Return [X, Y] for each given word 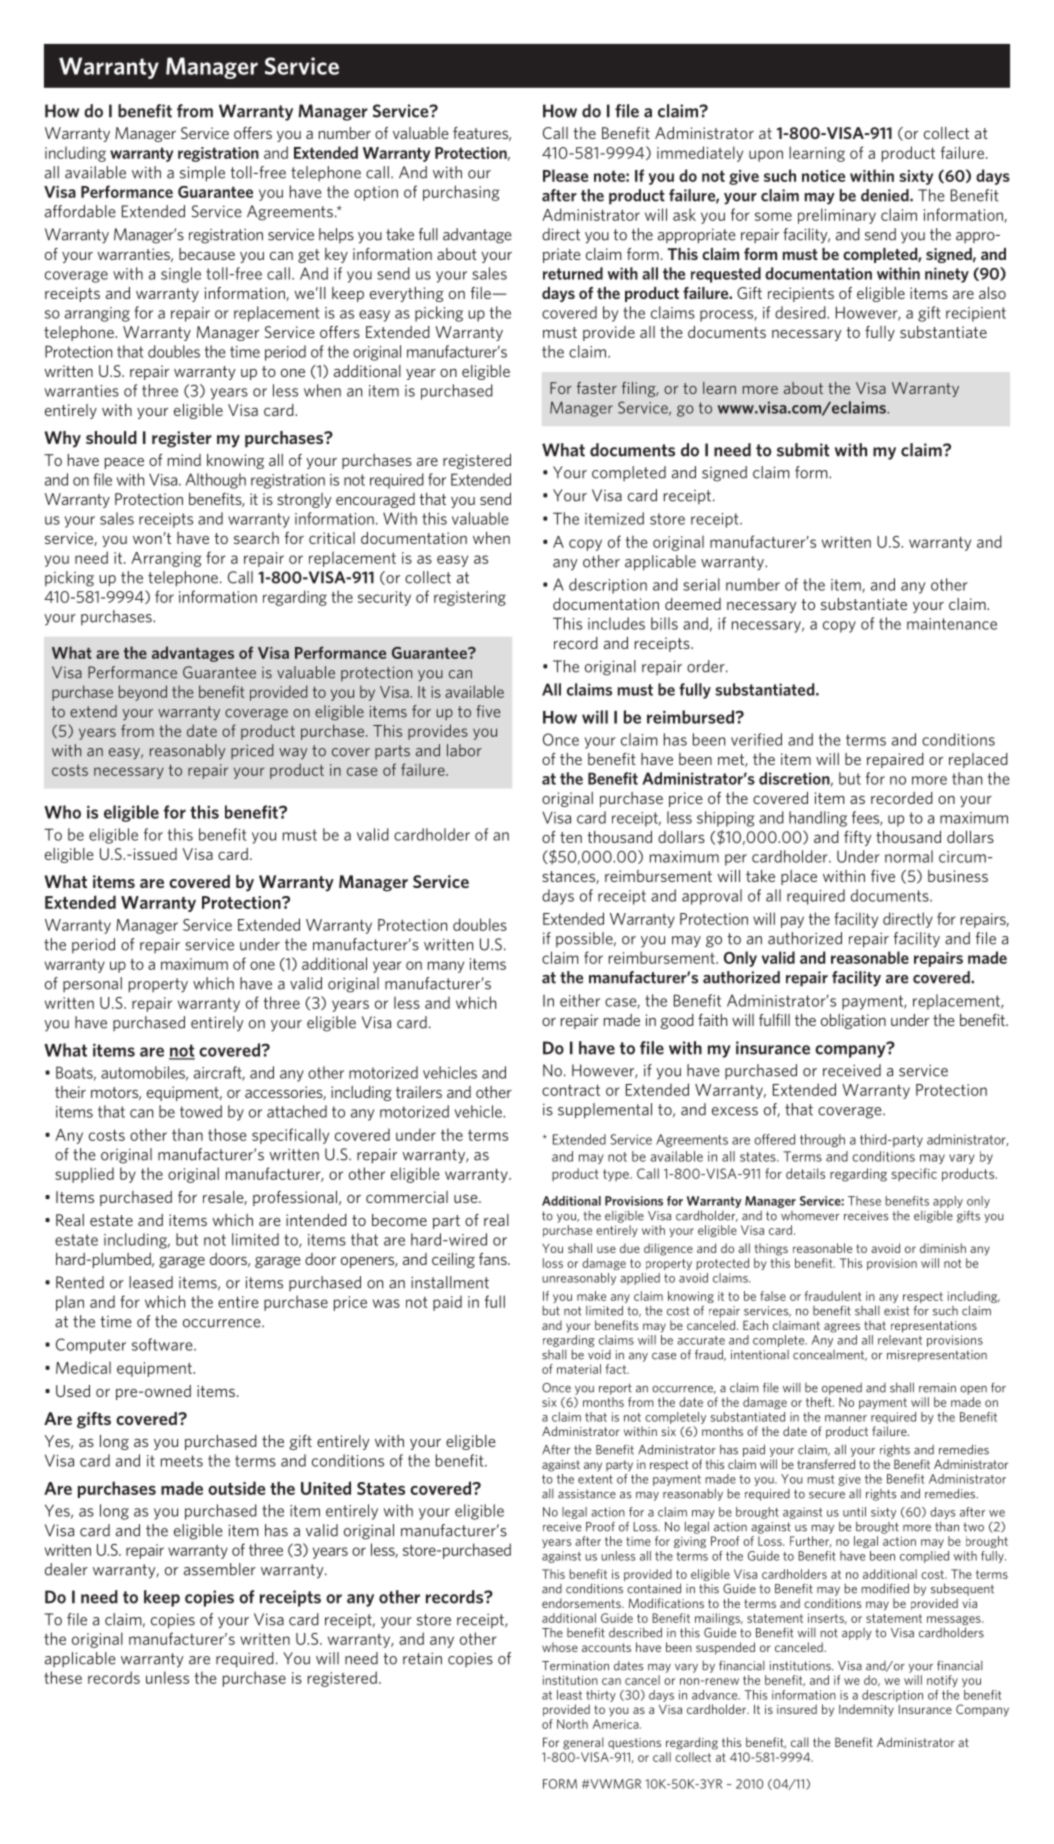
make [591, 1296]
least [569, 1695]
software [163, 1344]
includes [616, 623]
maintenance [952, 624]
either [580, 1000]
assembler [220, 1569]
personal [92, 984]
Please [565, 175]
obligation [853, 1021]
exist [896, 1311]
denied [886, 195]
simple [202, 174]
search [256, 538]
